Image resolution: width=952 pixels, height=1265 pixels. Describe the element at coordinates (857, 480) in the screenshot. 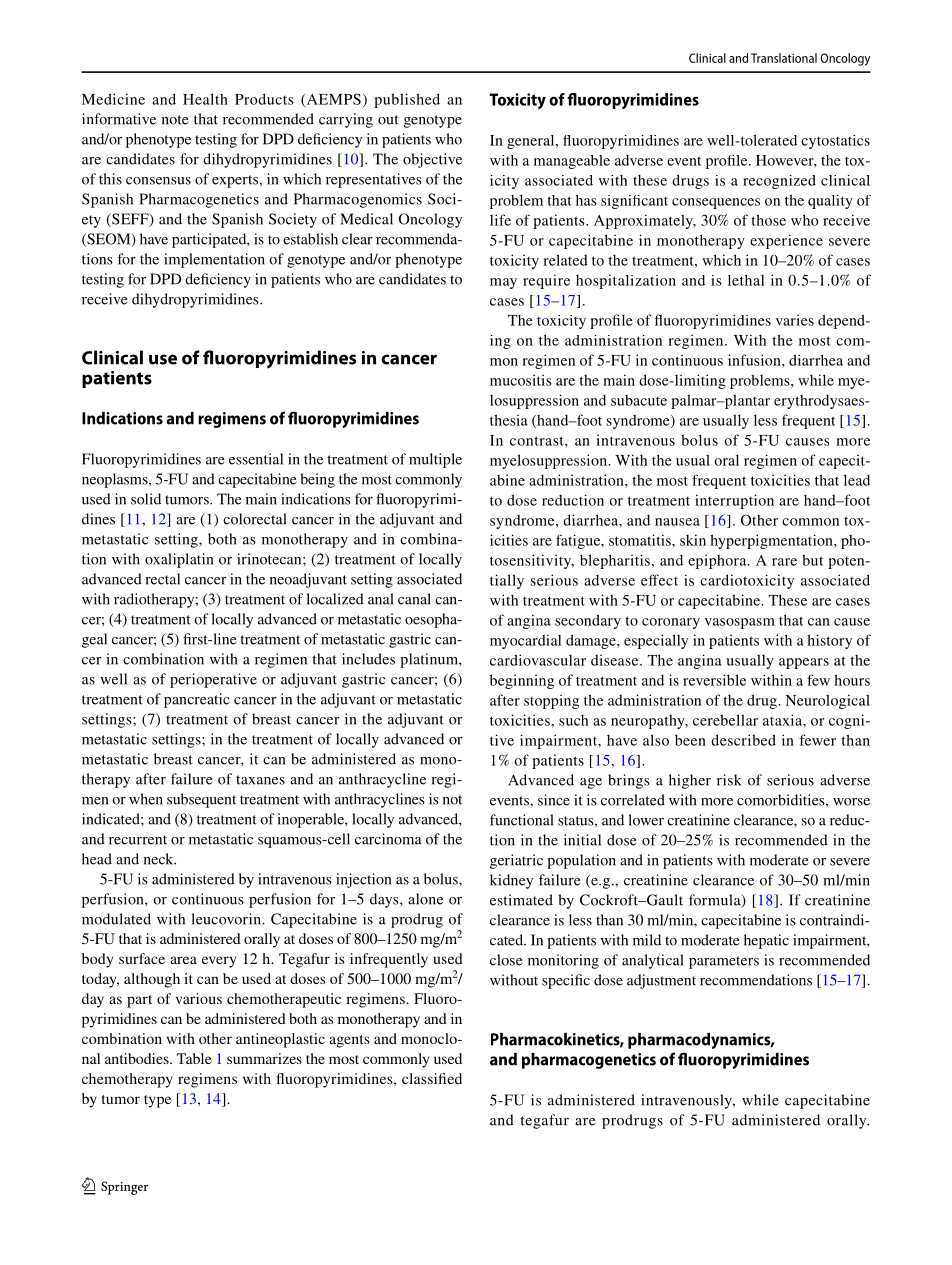

I see `lead` at that location.
